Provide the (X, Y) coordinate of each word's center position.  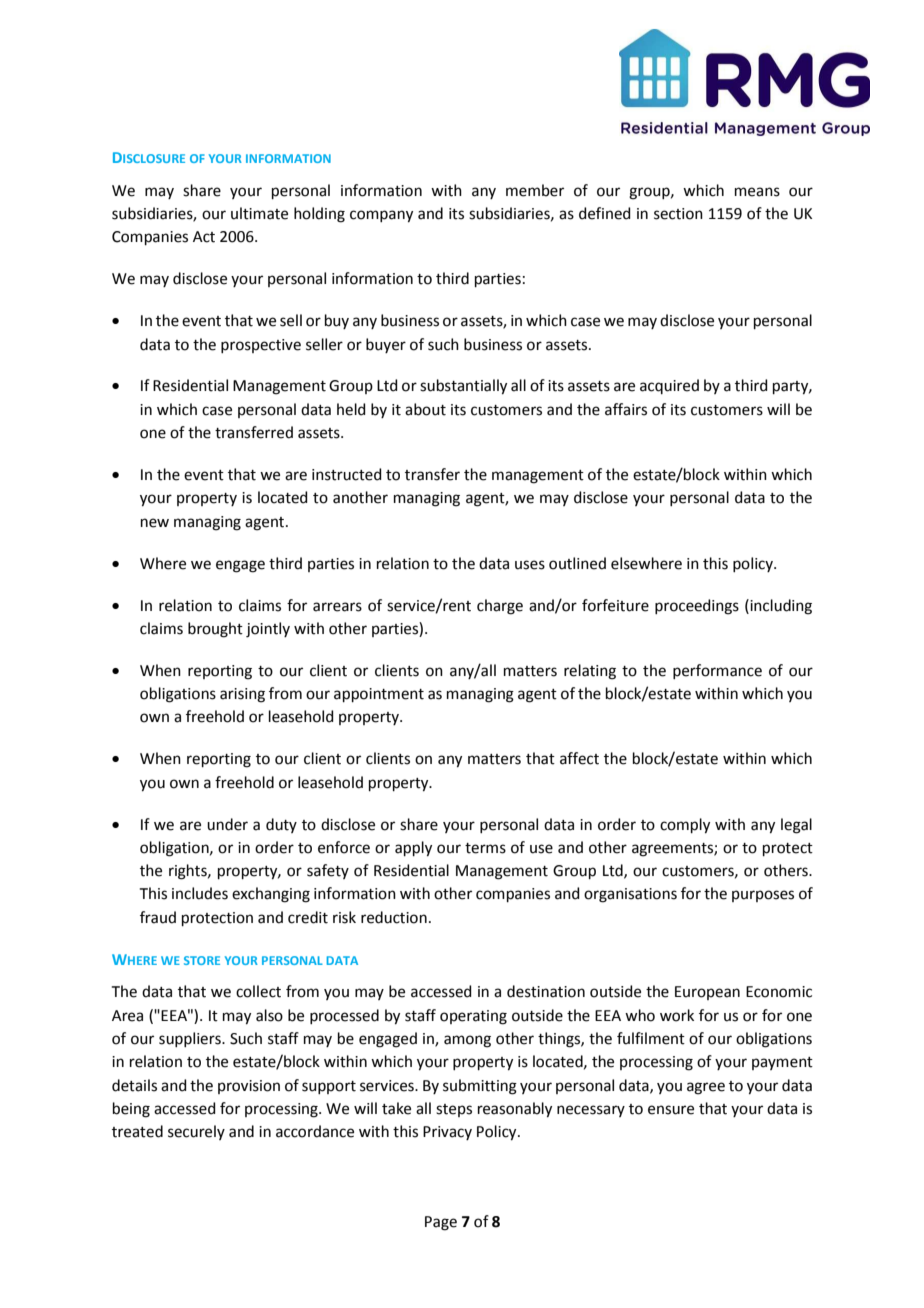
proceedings (697, 607)
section (678, 214)
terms (485, 848)
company (381, 216)
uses (530, 565)
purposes (763, 896)
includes (200, 893)
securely (196, 1132)
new (155, 523)
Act (204, 237)
